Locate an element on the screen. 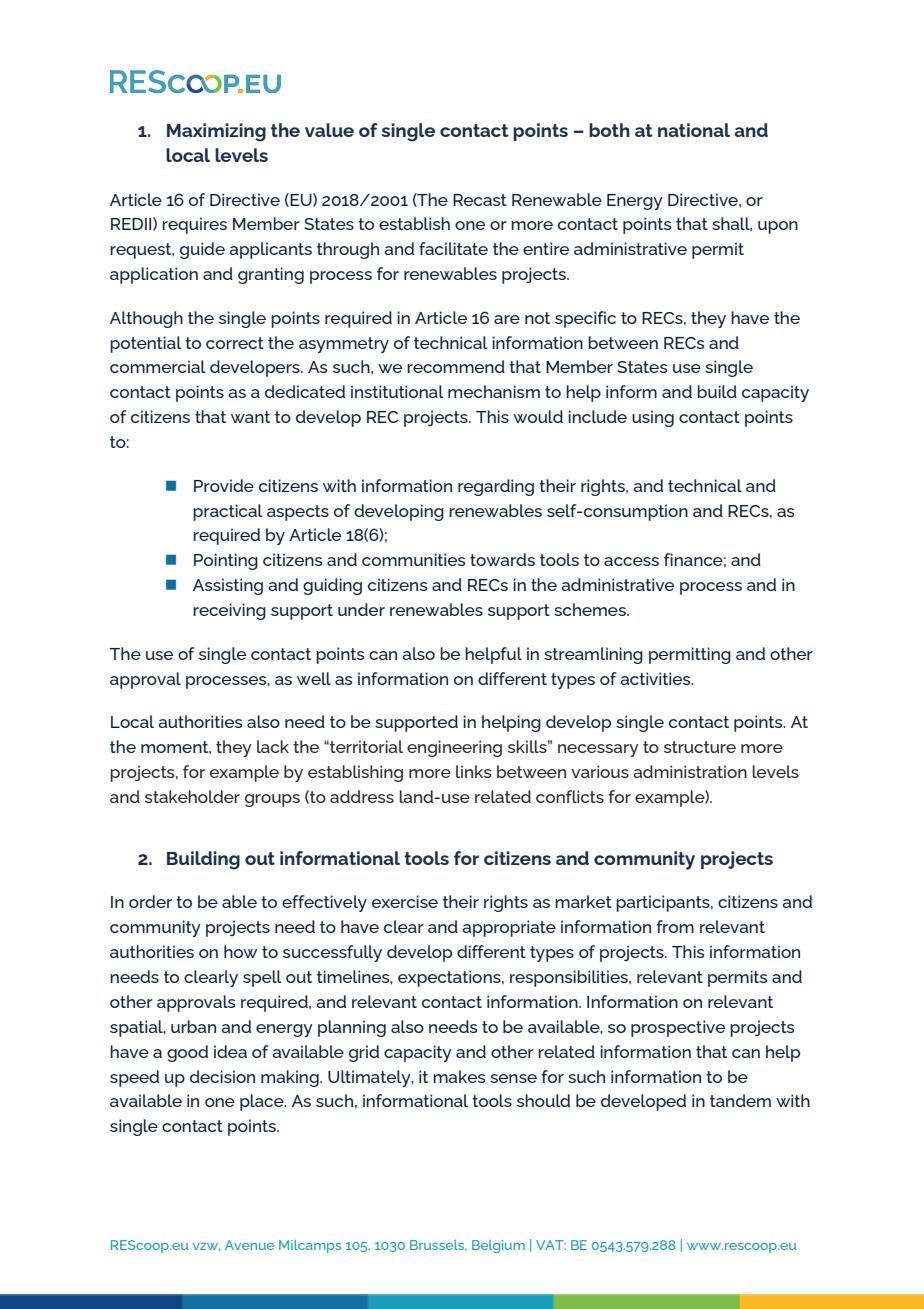 Image resolution: width=924 pixels, height=1309 pixels. order is located at coordinates (150, 901).
